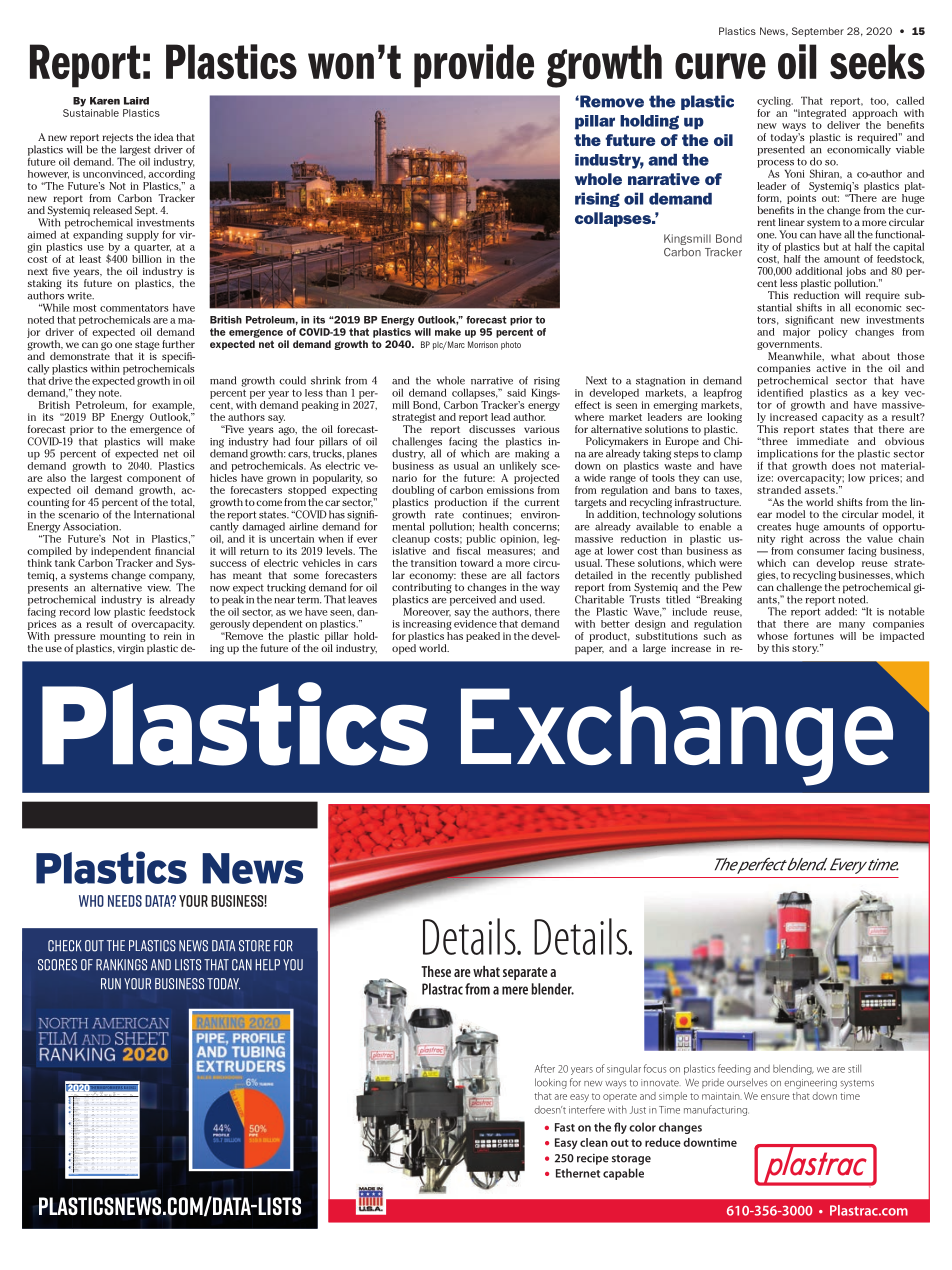 This screenshot has width=952, height=1270. Describe the element at coordinates (843, 125) in the screenshot. I see `deliver` at that location.
